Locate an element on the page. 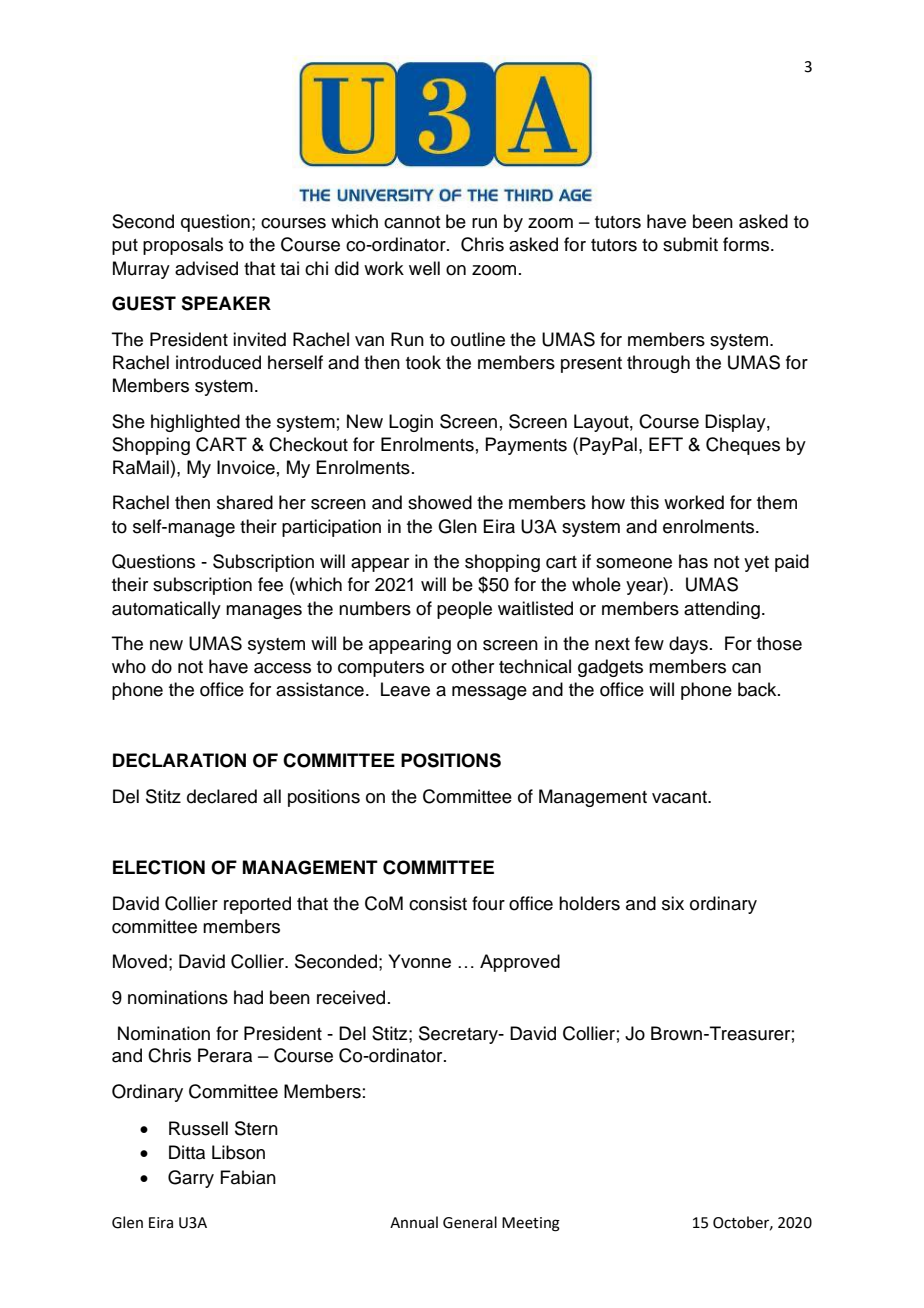  Garry is located at coordinates (191, 1179).
